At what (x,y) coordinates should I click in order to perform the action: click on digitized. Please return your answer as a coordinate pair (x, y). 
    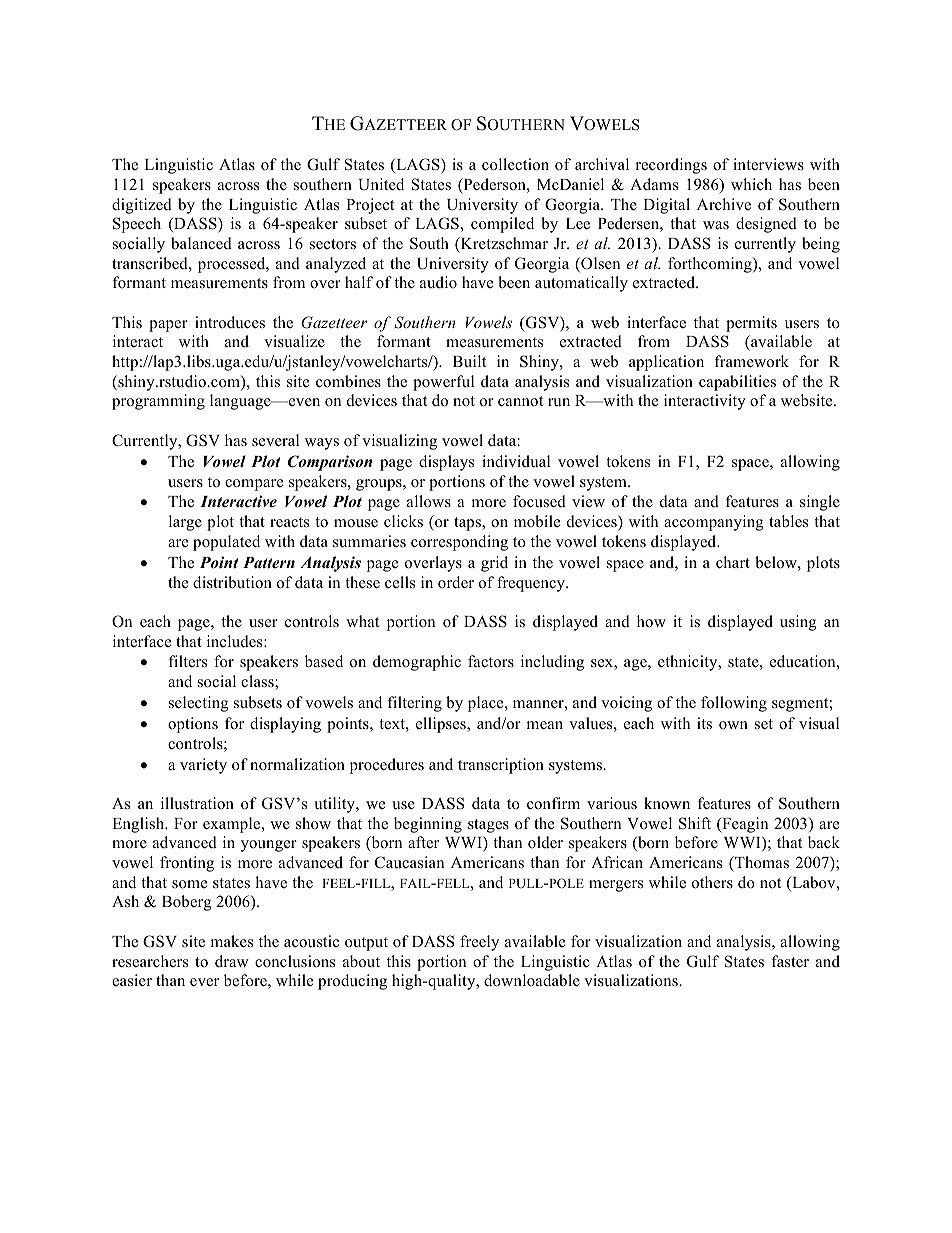
    Looking at the image, I should click on (142, 206).
